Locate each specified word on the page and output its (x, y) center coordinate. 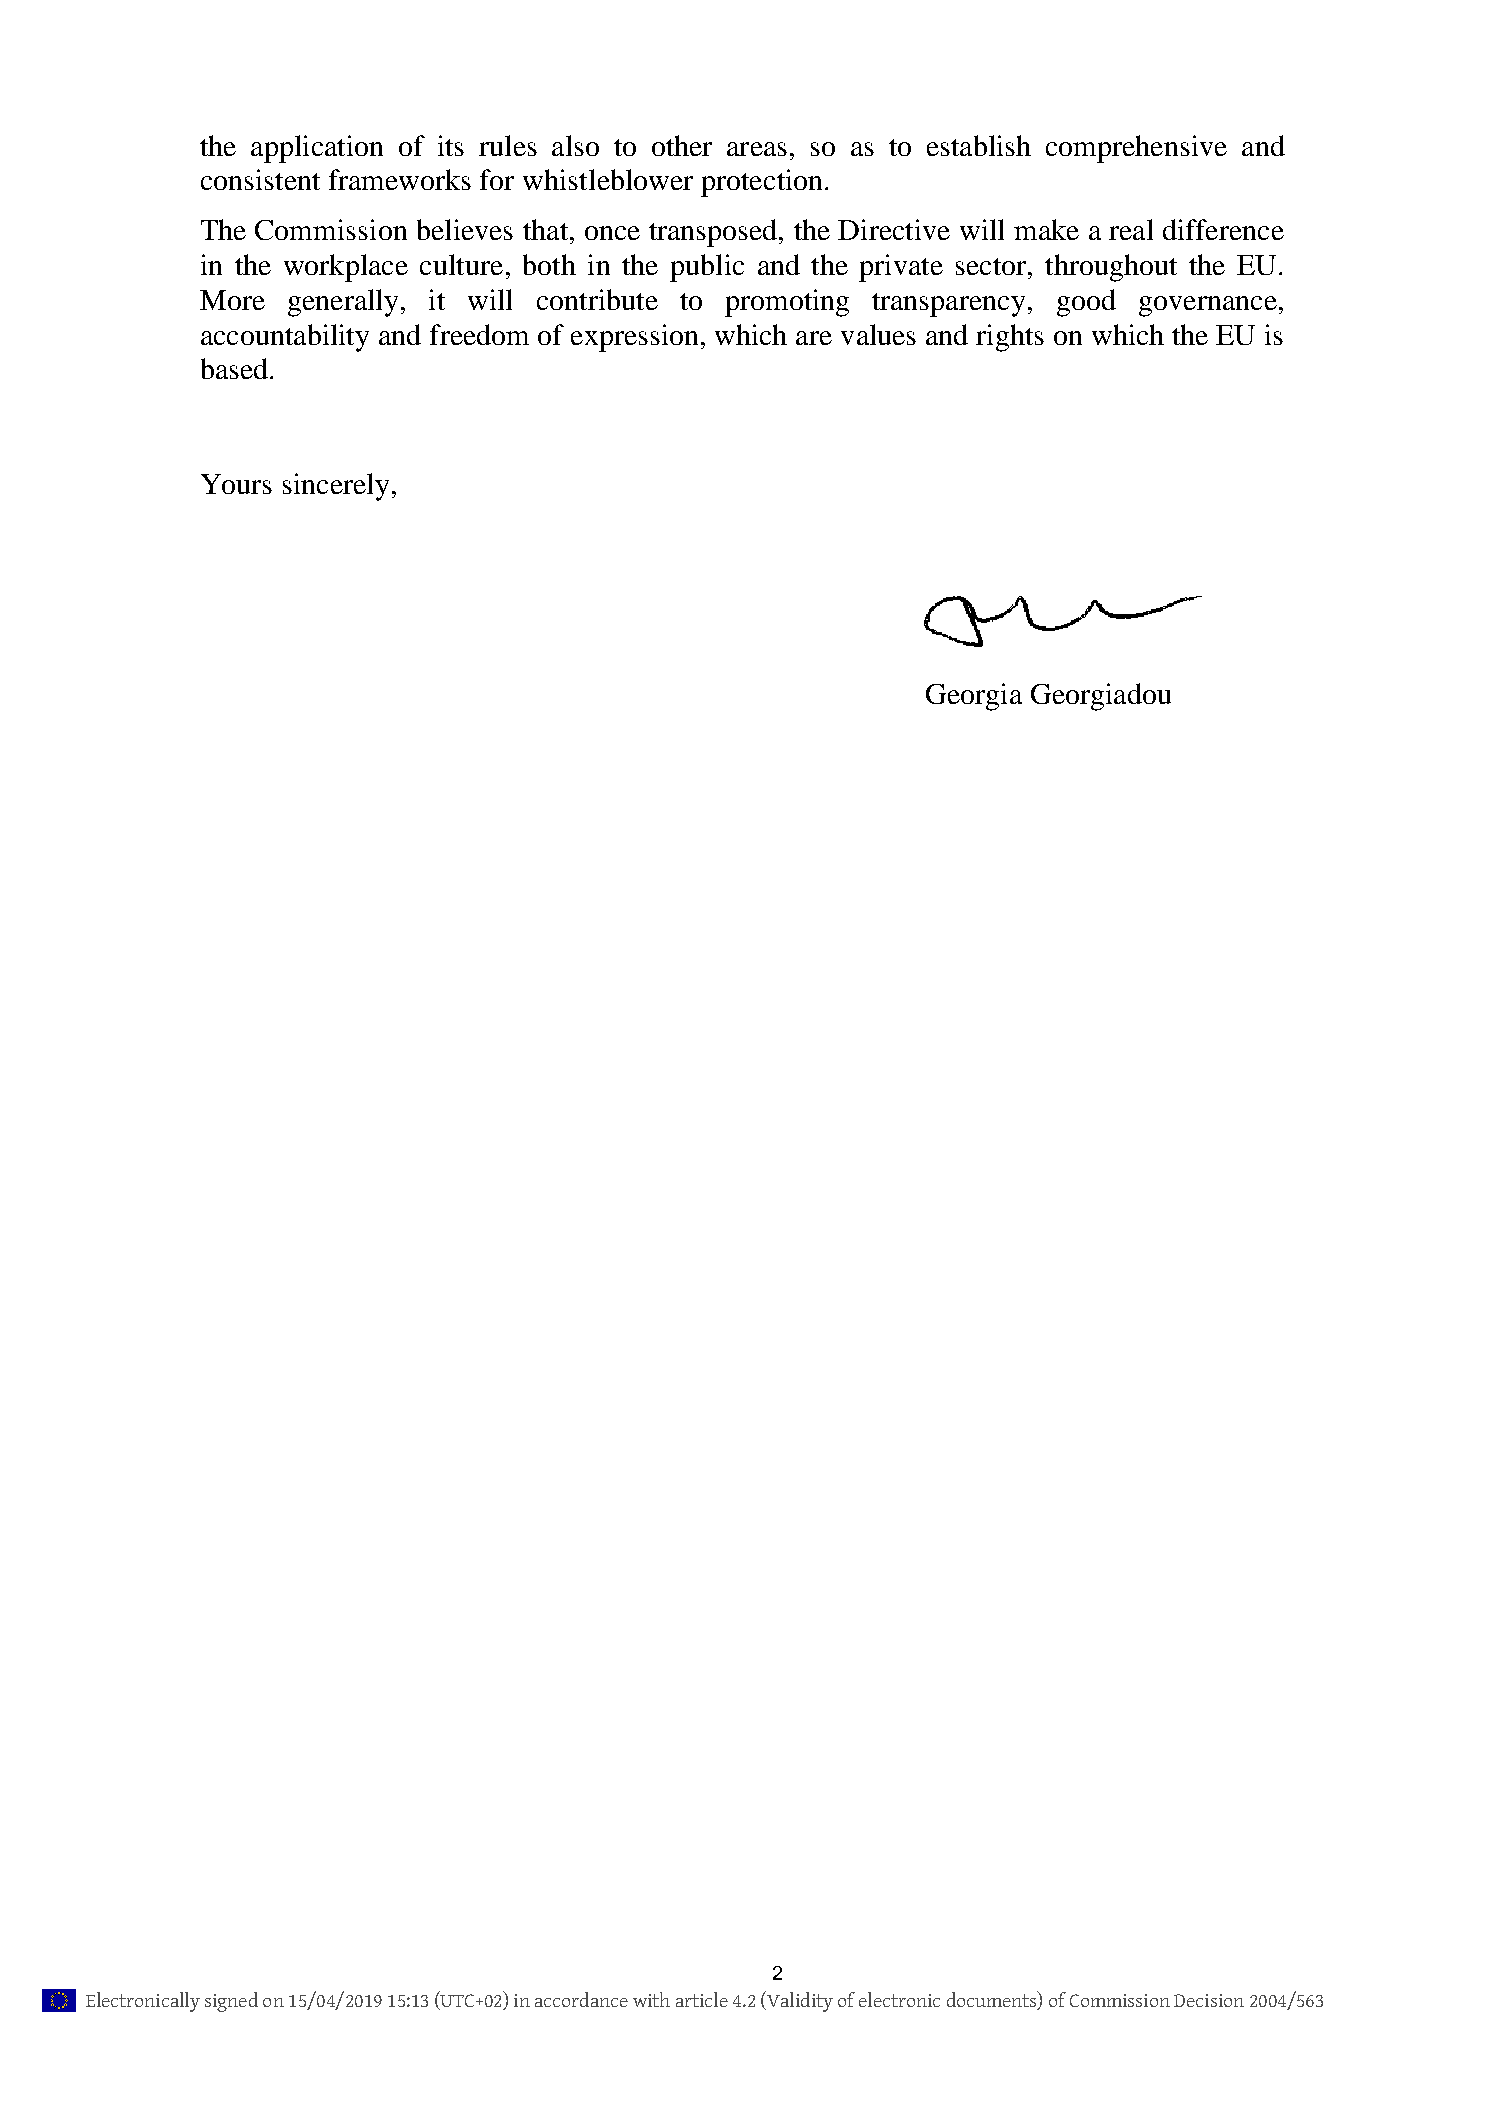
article (702, 1999)
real (1131, 229)
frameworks (400, 179)
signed (231, 2002)
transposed (714, 233)
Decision (1209, 2000)
